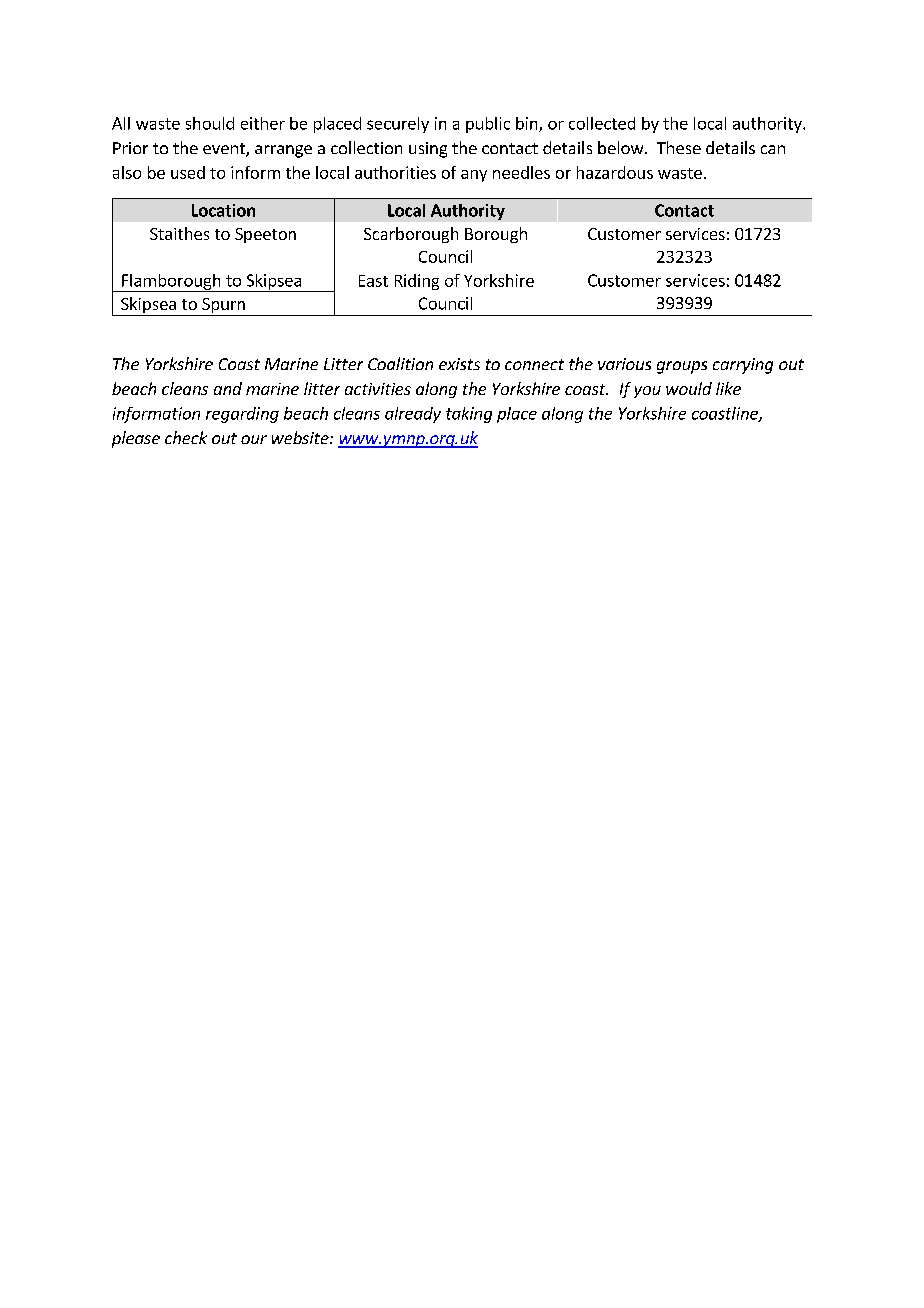 Image resolution: width=924 pixels, height=1308 pixels. Describe the element at coordinates (469, 415) in the image. I see `taking` at that location.
